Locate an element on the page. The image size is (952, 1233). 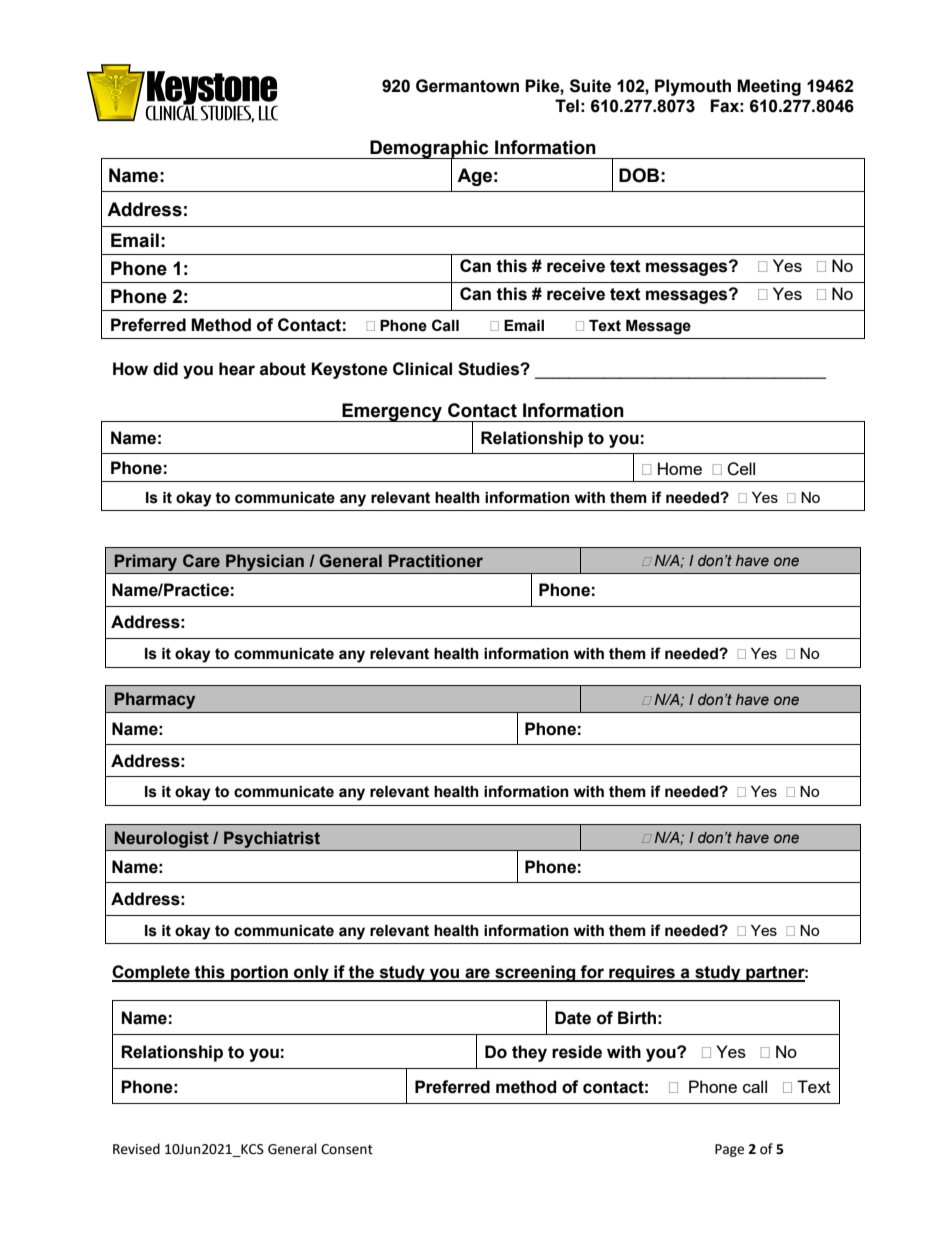
Demographic is located at coordinates (429, 150).
